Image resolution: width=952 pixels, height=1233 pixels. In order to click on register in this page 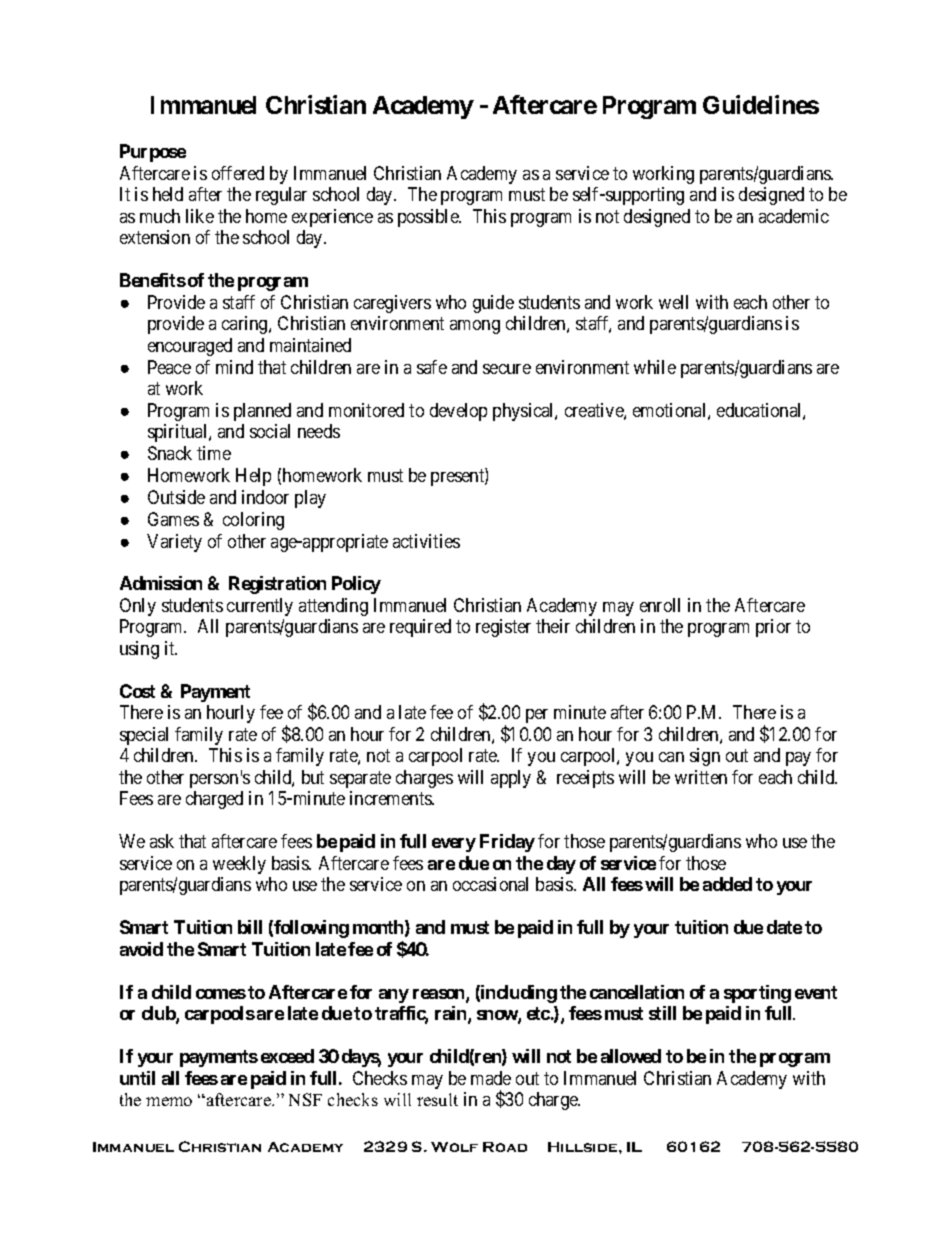, I will do `click(503, 628)`.
